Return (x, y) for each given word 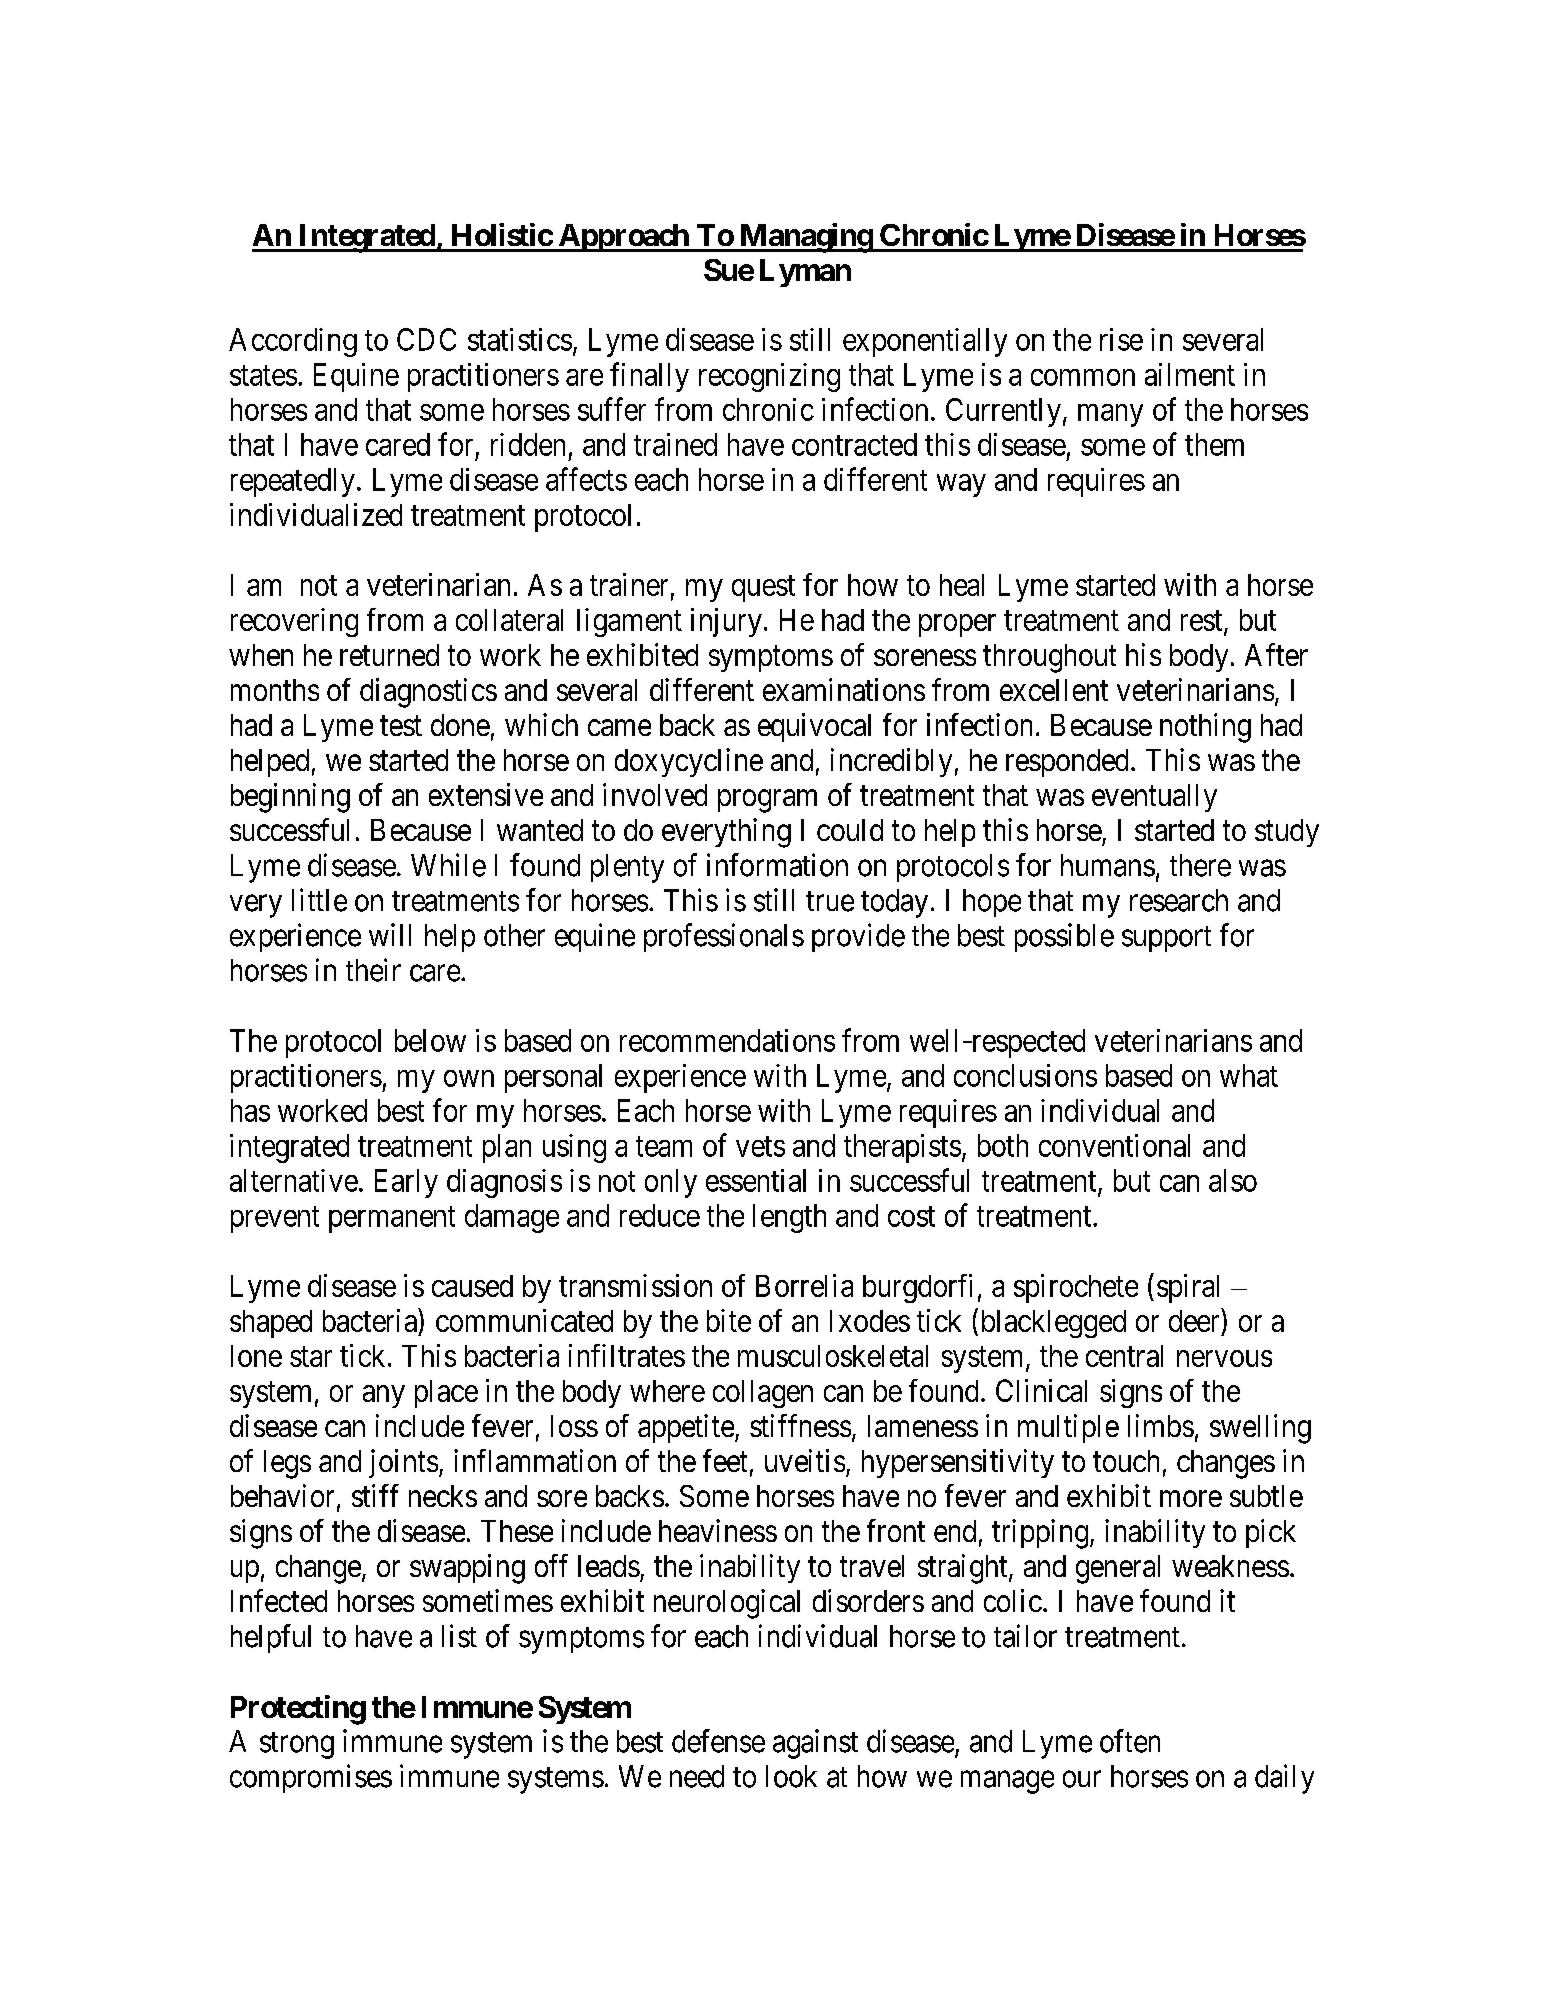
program (767, 801)
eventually (1154, 798)
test (401, 726)
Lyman (805, 273)
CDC (426, 339)
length (789, 1218)
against (815, 1744)
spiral (1188, 1288)
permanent (392, 1219)
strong (297, 1745)
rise (1121, 339)
